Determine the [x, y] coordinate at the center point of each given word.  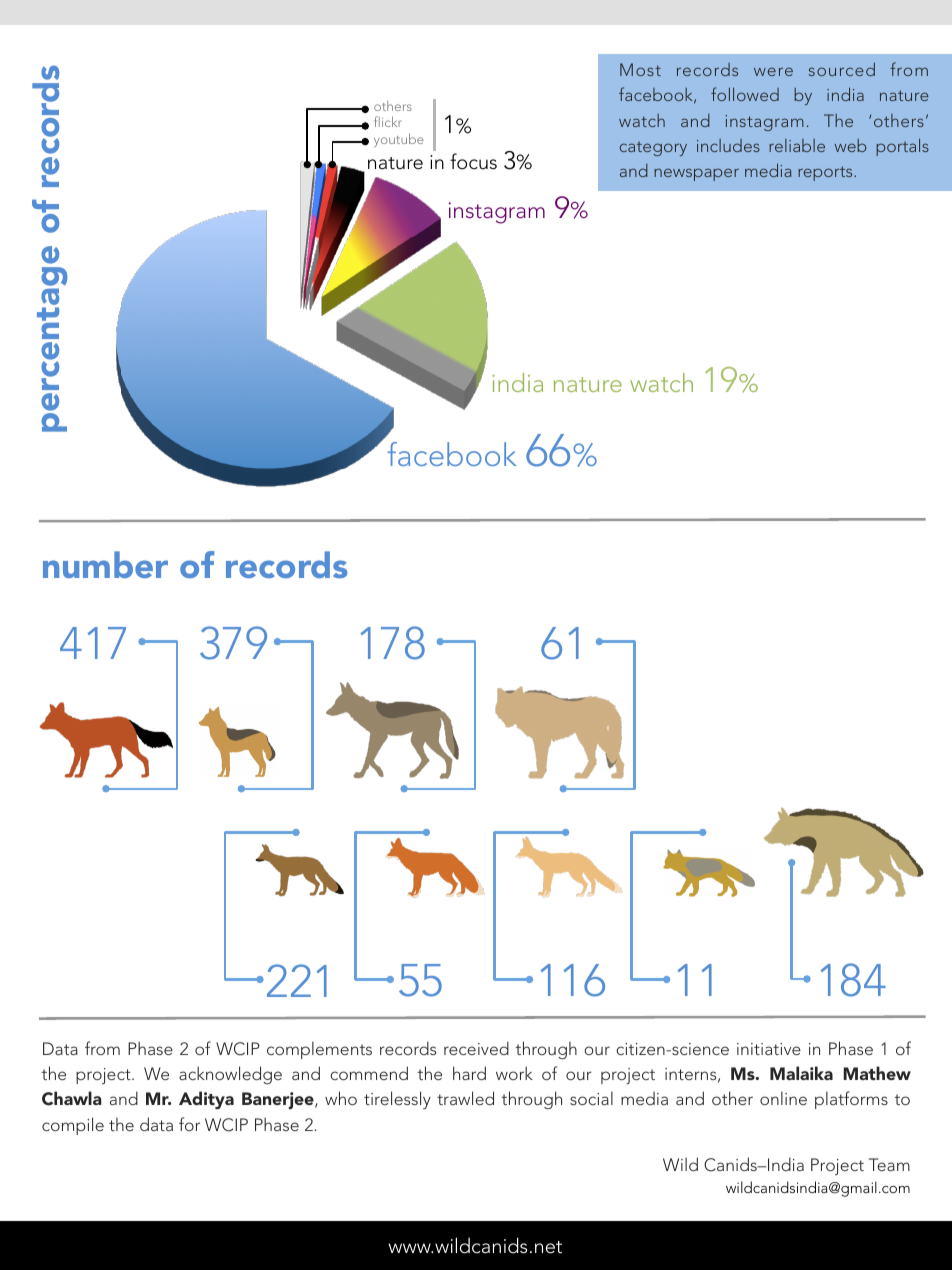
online [783, 1098]
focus [473, 161]
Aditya [206, 1100]
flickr [388, 121]
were [773, 71]
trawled [465, 1098]
